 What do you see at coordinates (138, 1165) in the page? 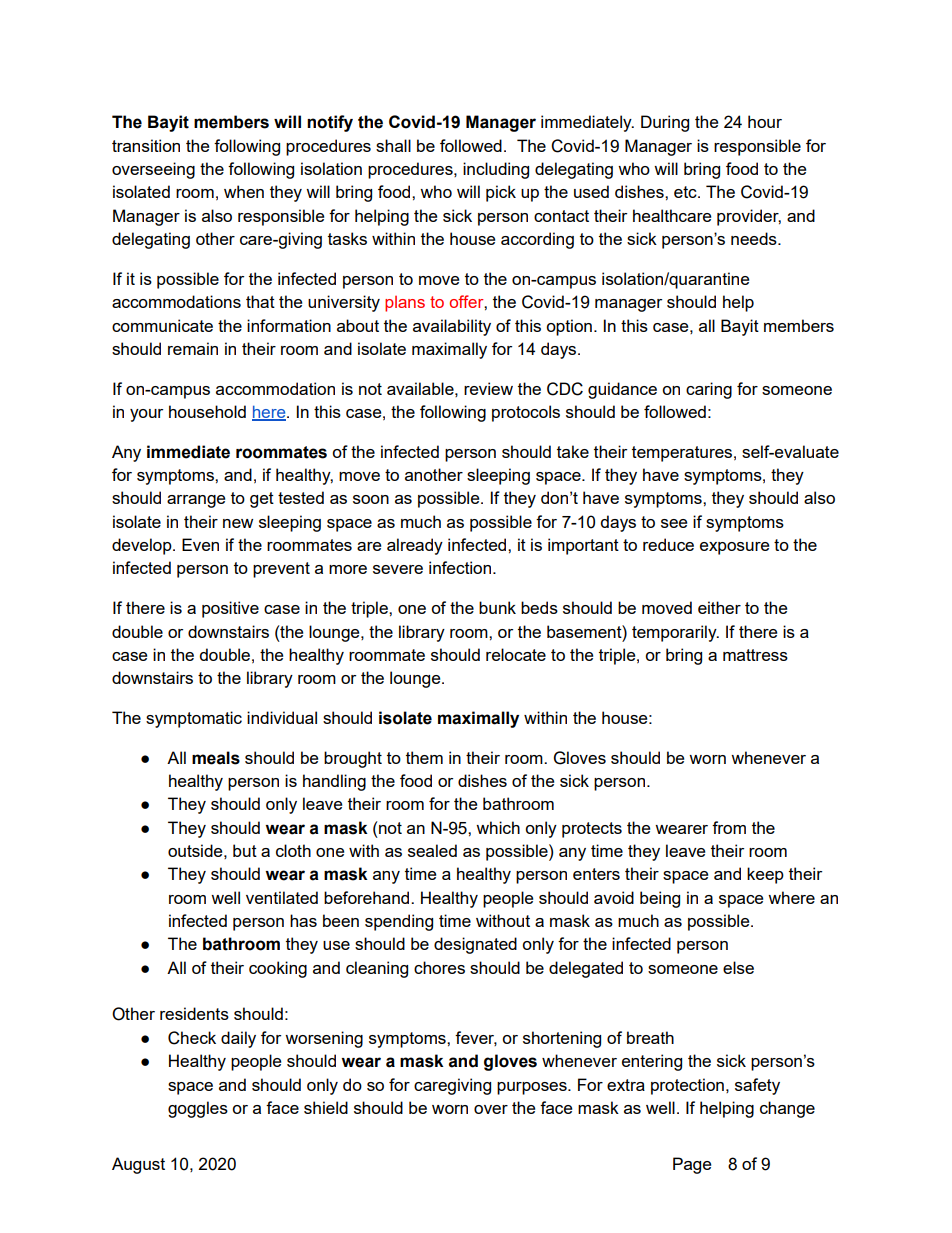
I see `August` at bounding box center [138, 1165].
